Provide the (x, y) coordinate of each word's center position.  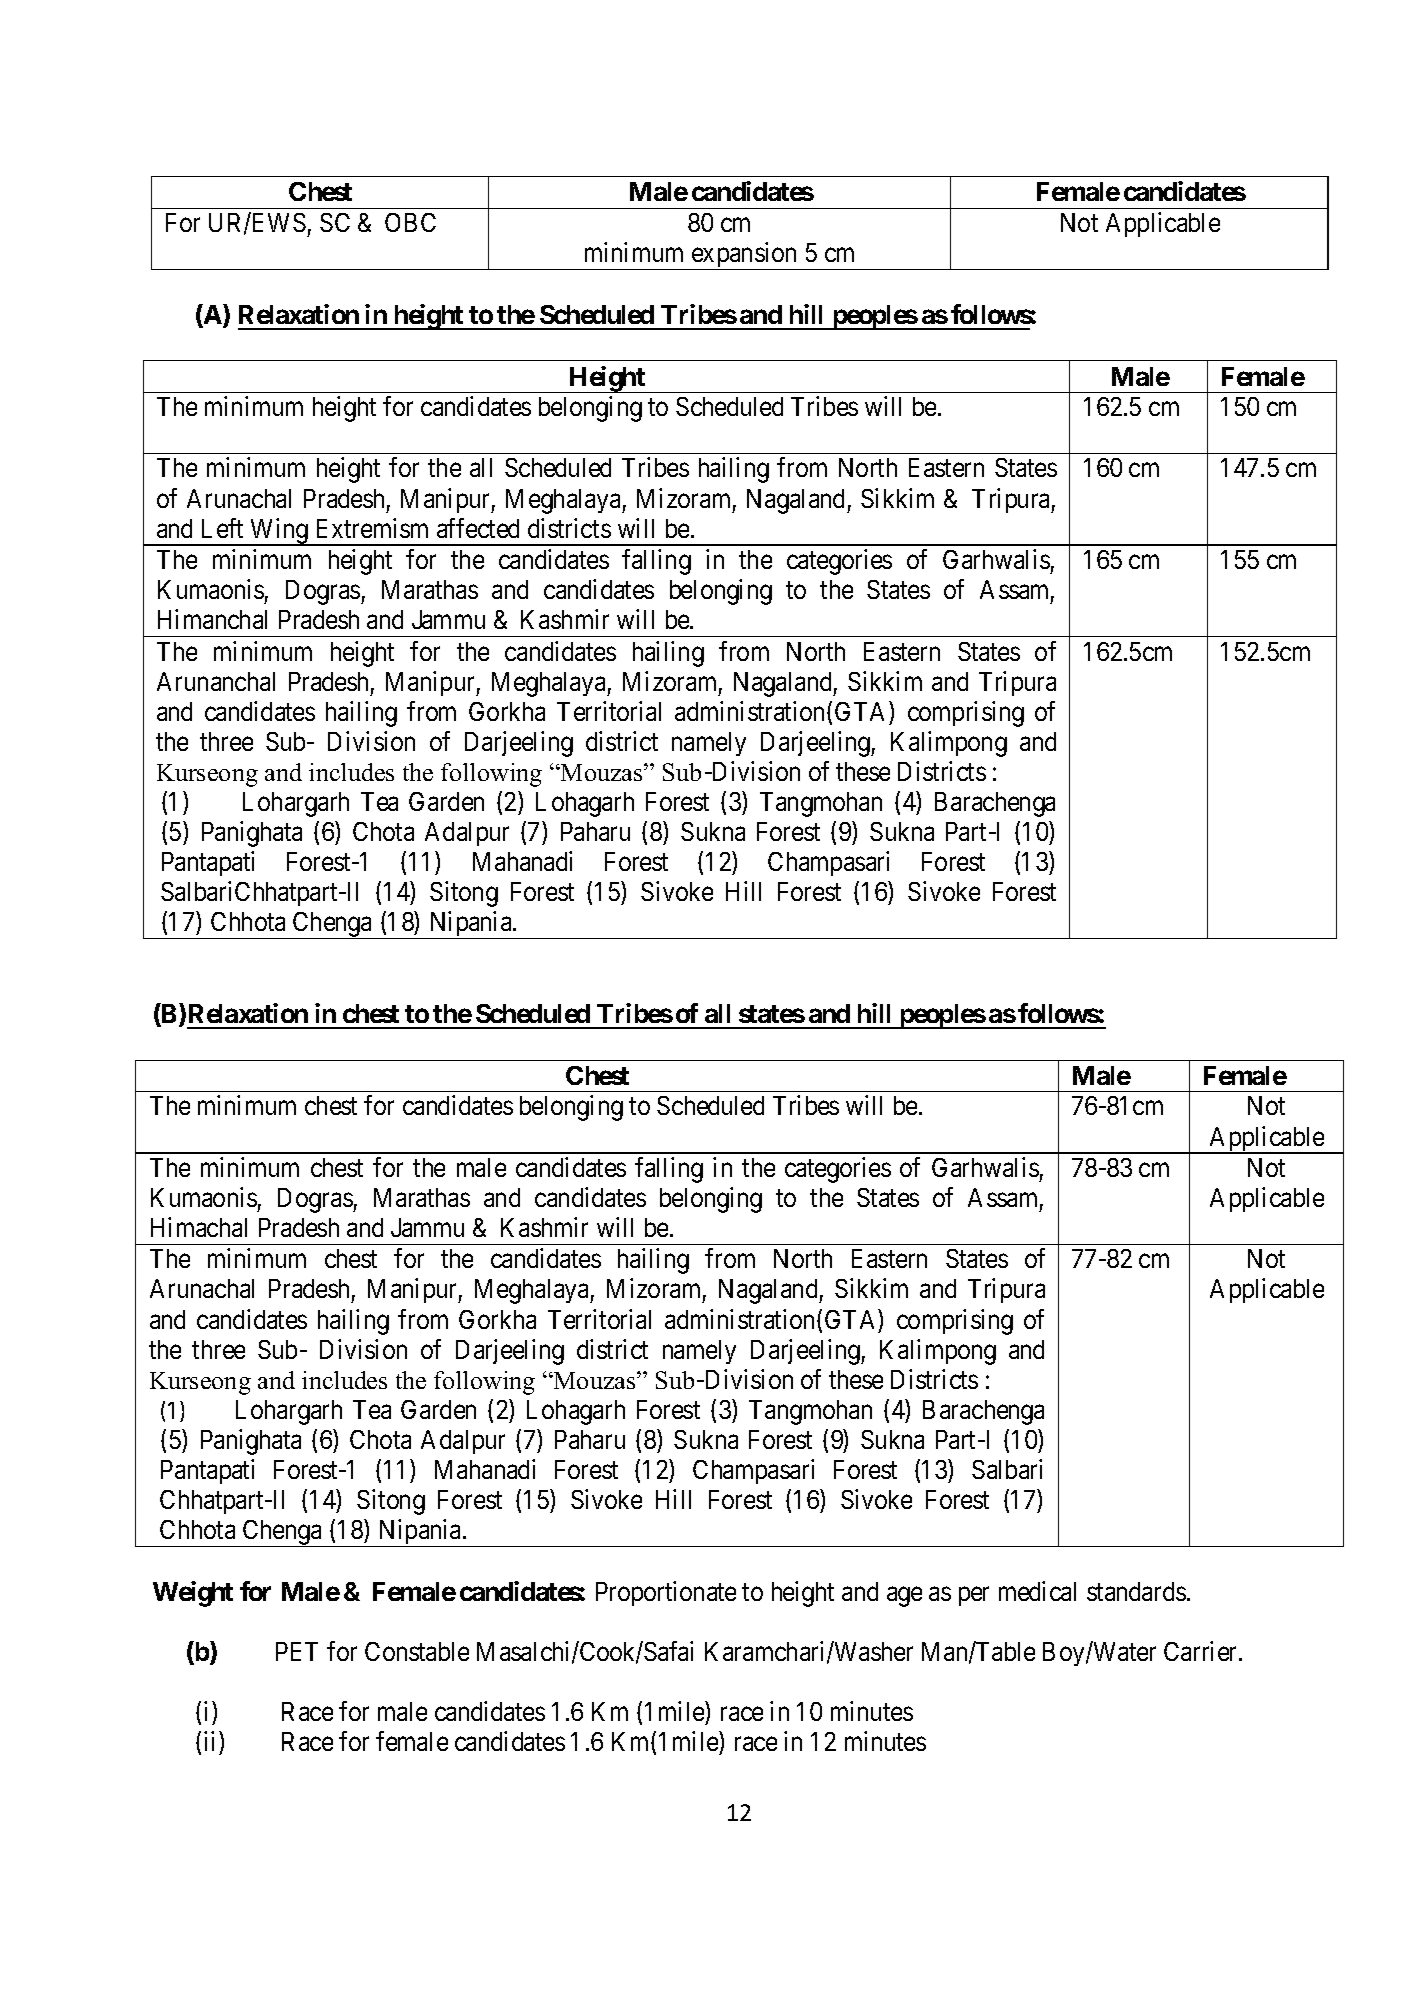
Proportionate (666, 1593)
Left (222, 528)
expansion (744, 256)
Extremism (372, 528)
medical (1037, 1591)
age (904, 1597)
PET (297, 1651)
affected (478, 528)
